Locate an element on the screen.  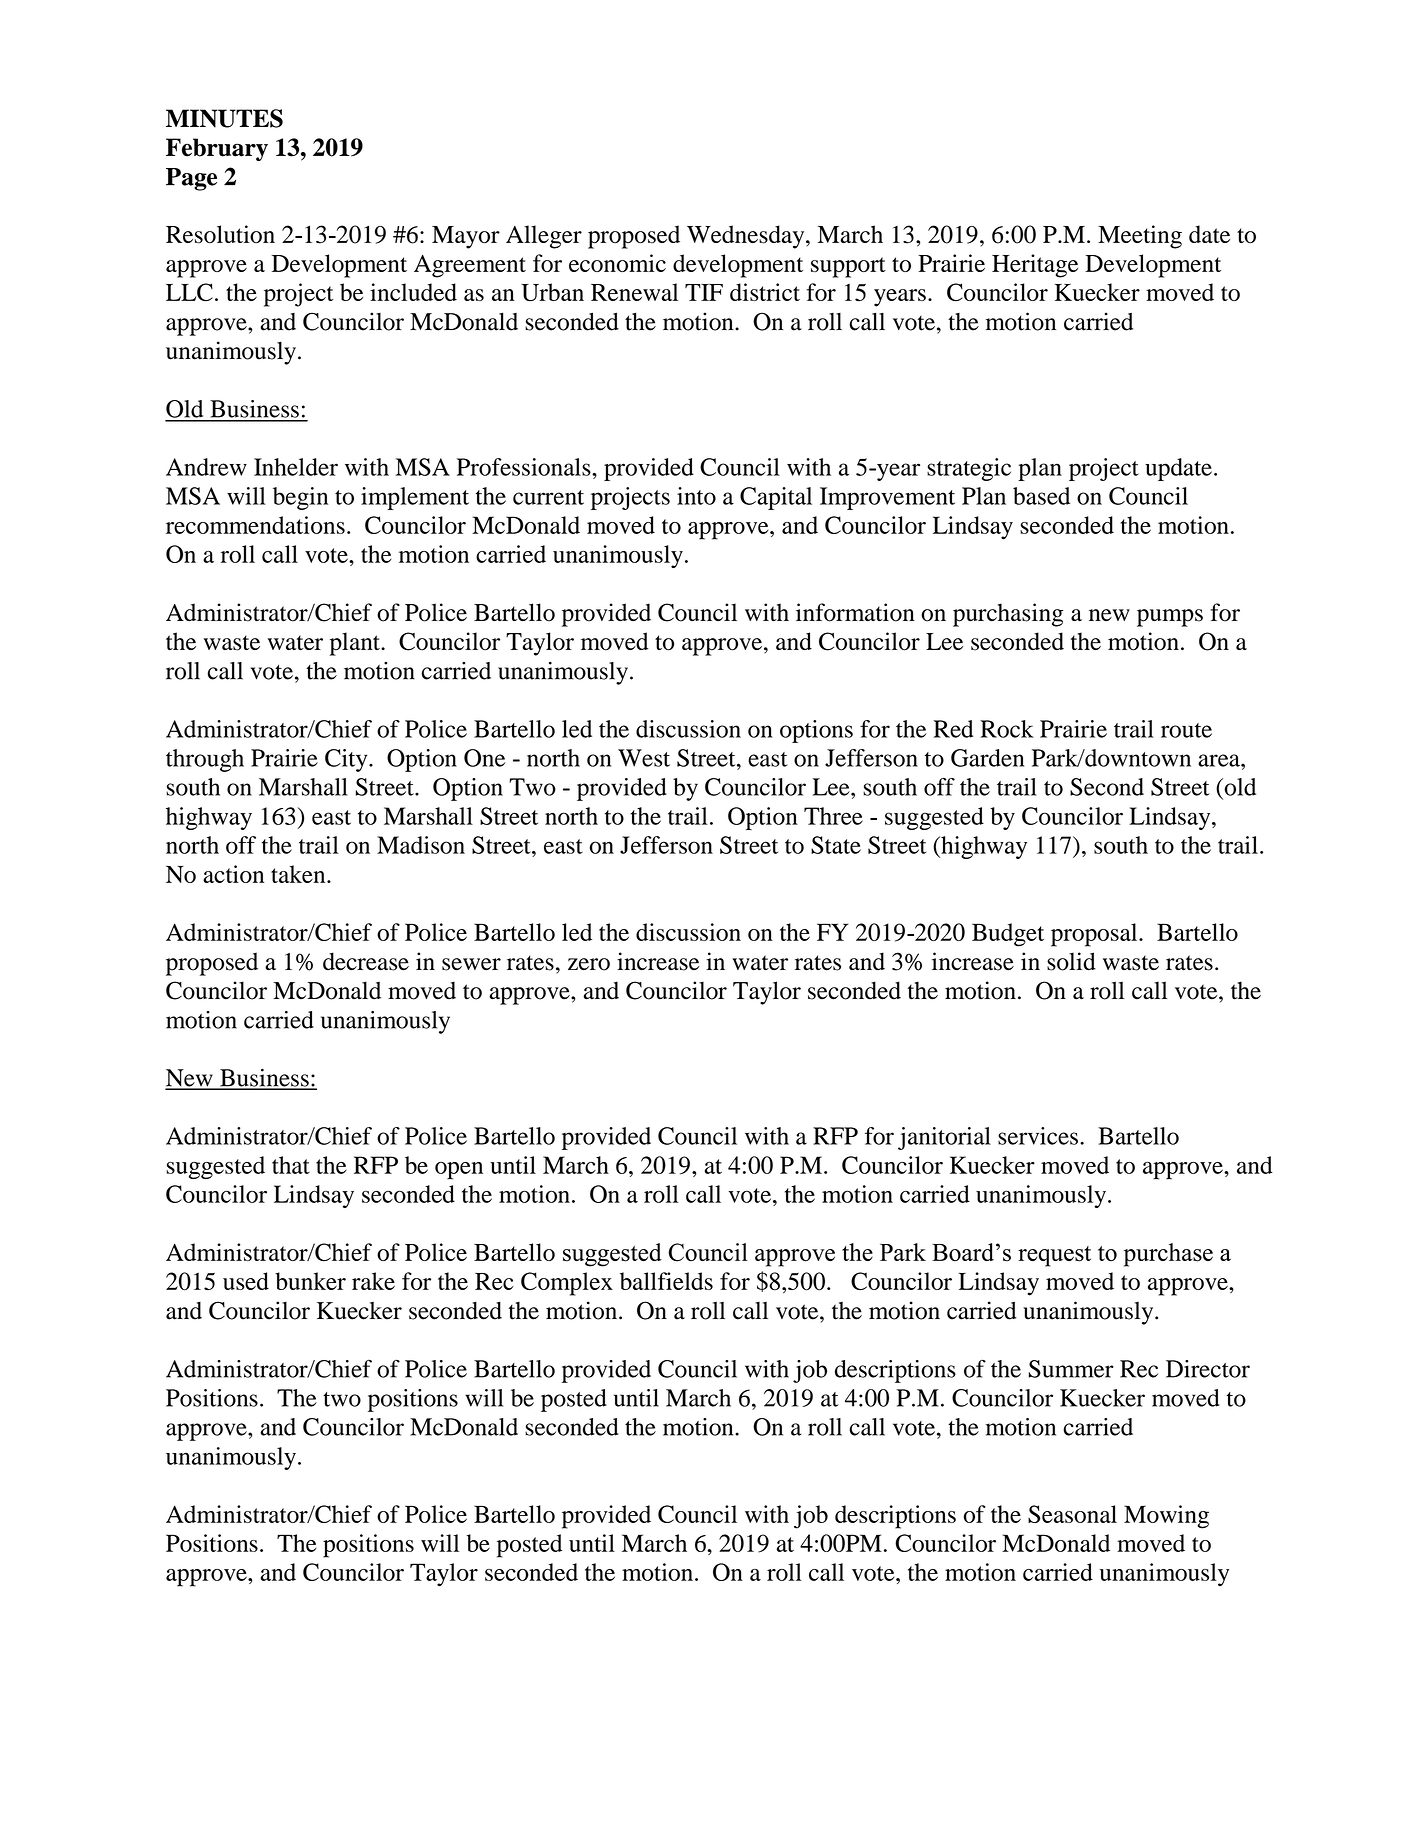
Wednesday is located at coordinates (747, 237).
